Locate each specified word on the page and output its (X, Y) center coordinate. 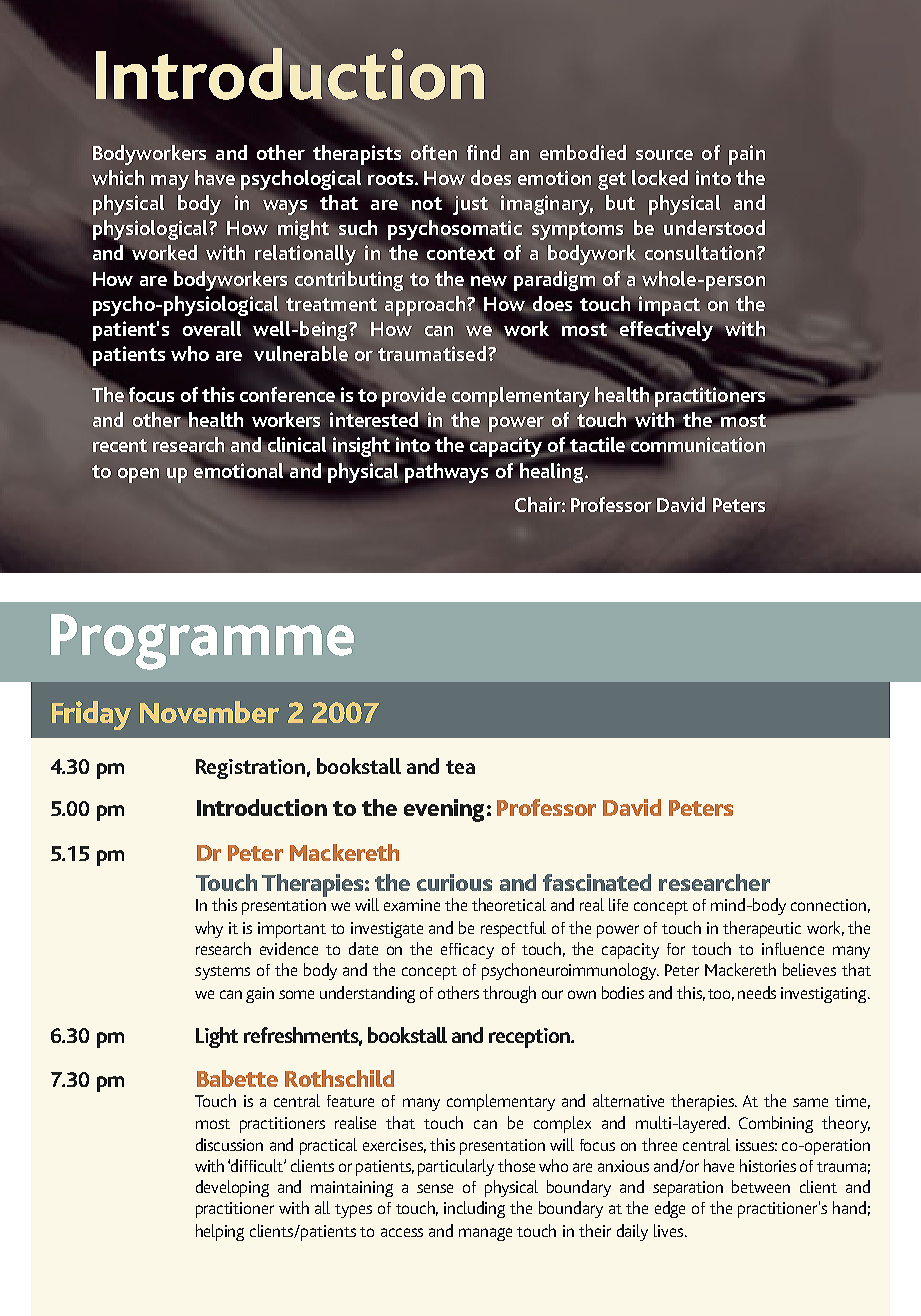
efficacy (467, 951)
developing (232, 1188)
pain (747, 155)
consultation (700, 252)
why (209, 929)
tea (460, 767)
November (209, 712)
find (483, 152)
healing (551, 471)
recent (120, 445)
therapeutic (762, 929)
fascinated (597, 882)
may (170, 182)
